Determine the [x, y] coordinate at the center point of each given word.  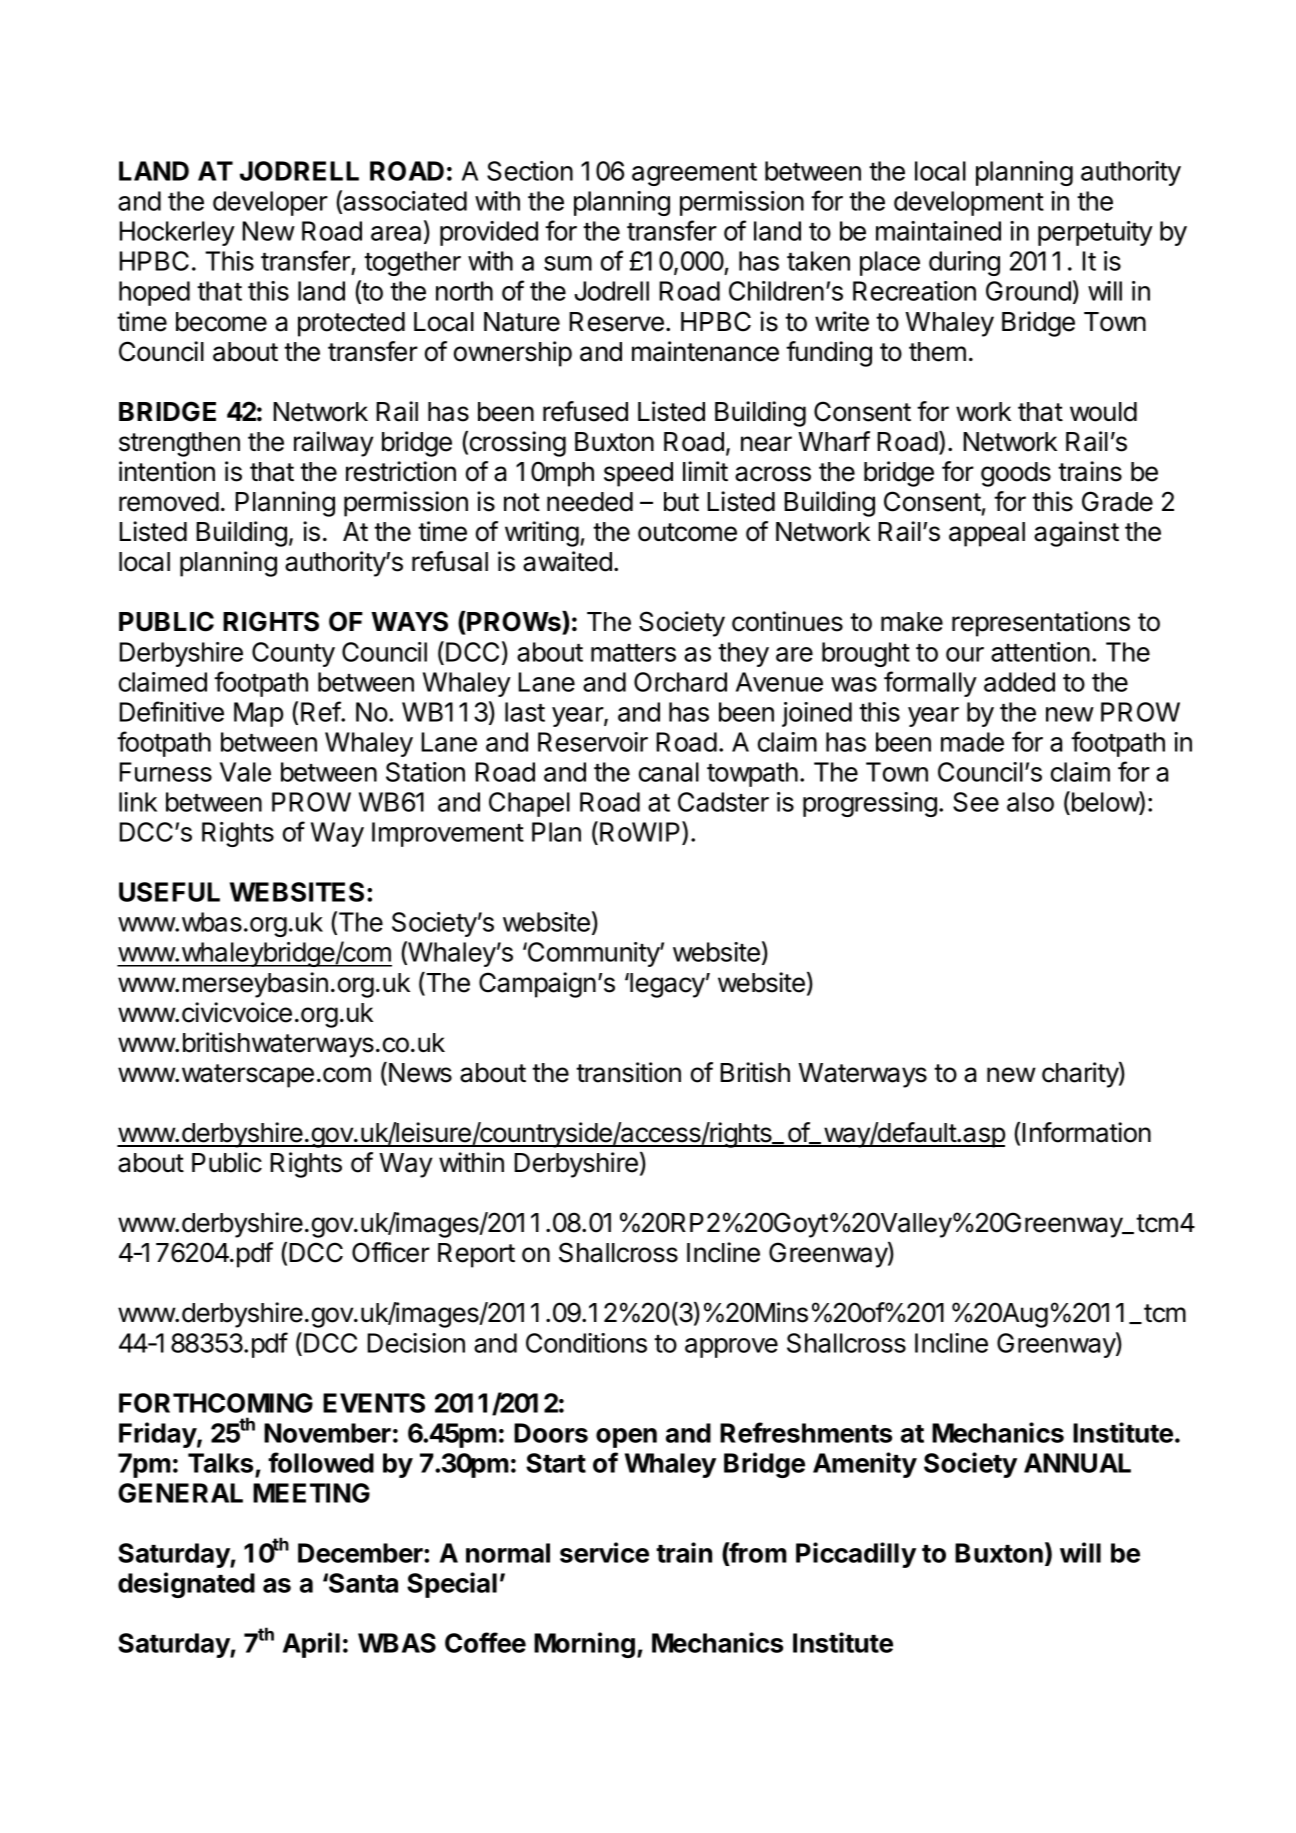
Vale [245, 772]
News [420, 1073]
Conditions [586, 1343]
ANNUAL [1077, 1463]
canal [669, 772]
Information [1086, 1132]
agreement [694, 174]
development [969, 203]
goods [1016, 474]
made [972, 742]
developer [270, 203]
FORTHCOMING [216, 1403]
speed [638, 474]
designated [186, 1585]
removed [169, 502]
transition [628, 1072]
